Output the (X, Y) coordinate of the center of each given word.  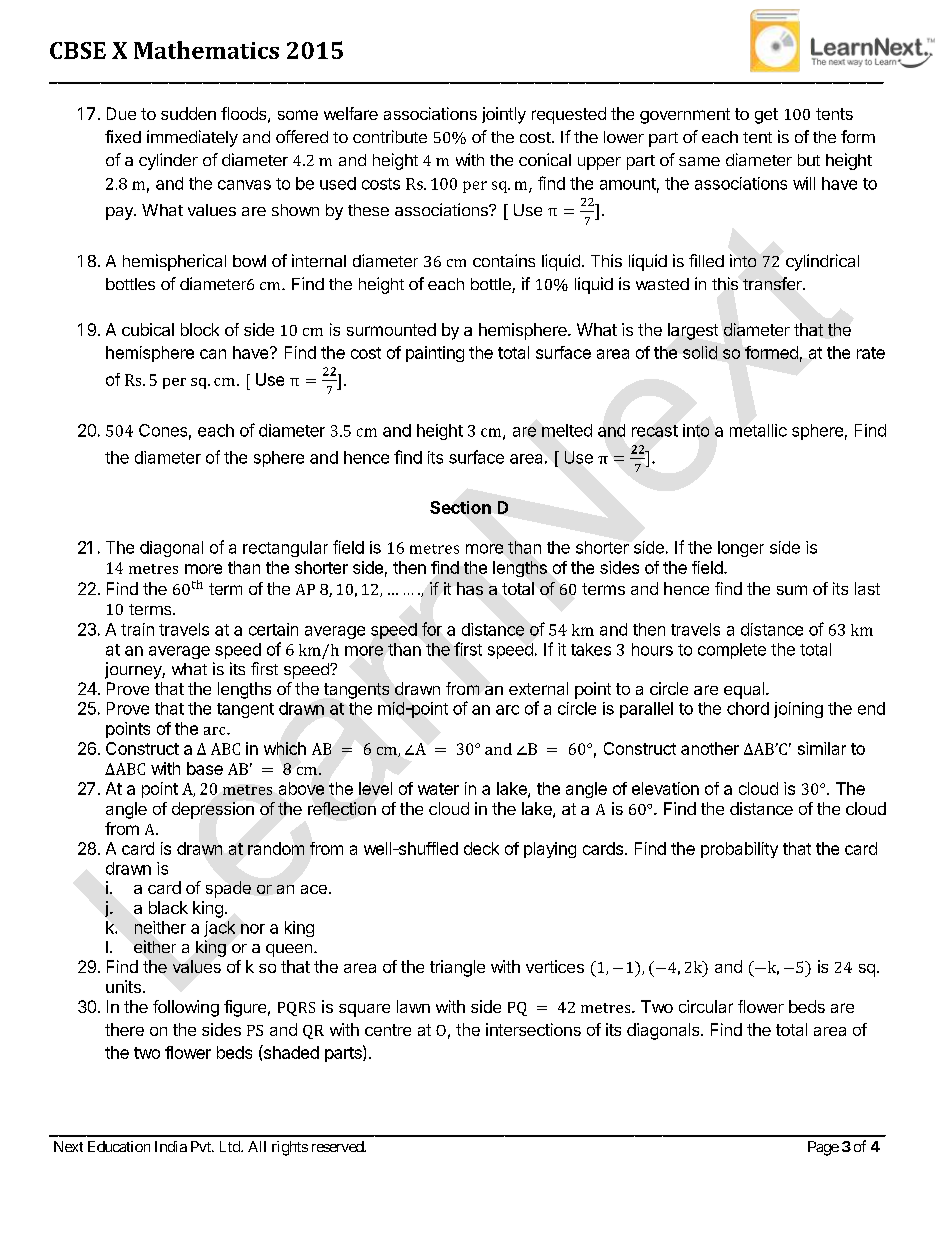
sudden (188, 113)
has (470, 588)
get (766, 116)
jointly (504, 115)
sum (792, 590)
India (171, 1146)
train (137, 629)
